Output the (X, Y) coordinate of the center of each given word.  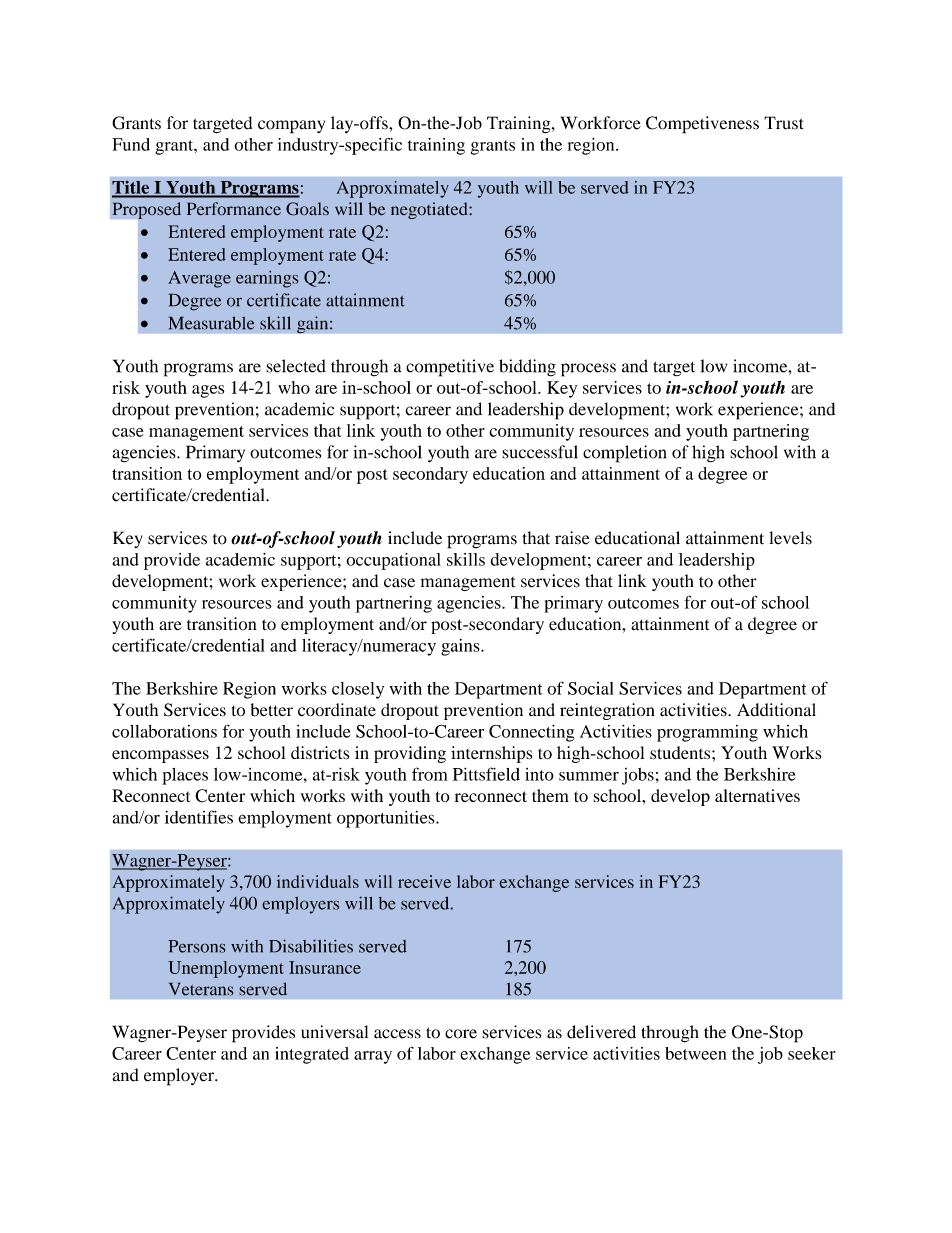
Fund (131, 144)
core (461, 1034)
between (695, 1053)
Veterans (201, 989)
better (272, 710)
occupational (393, 561)
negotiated (430, 210)
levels (790, 538)
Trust (784, 123)
